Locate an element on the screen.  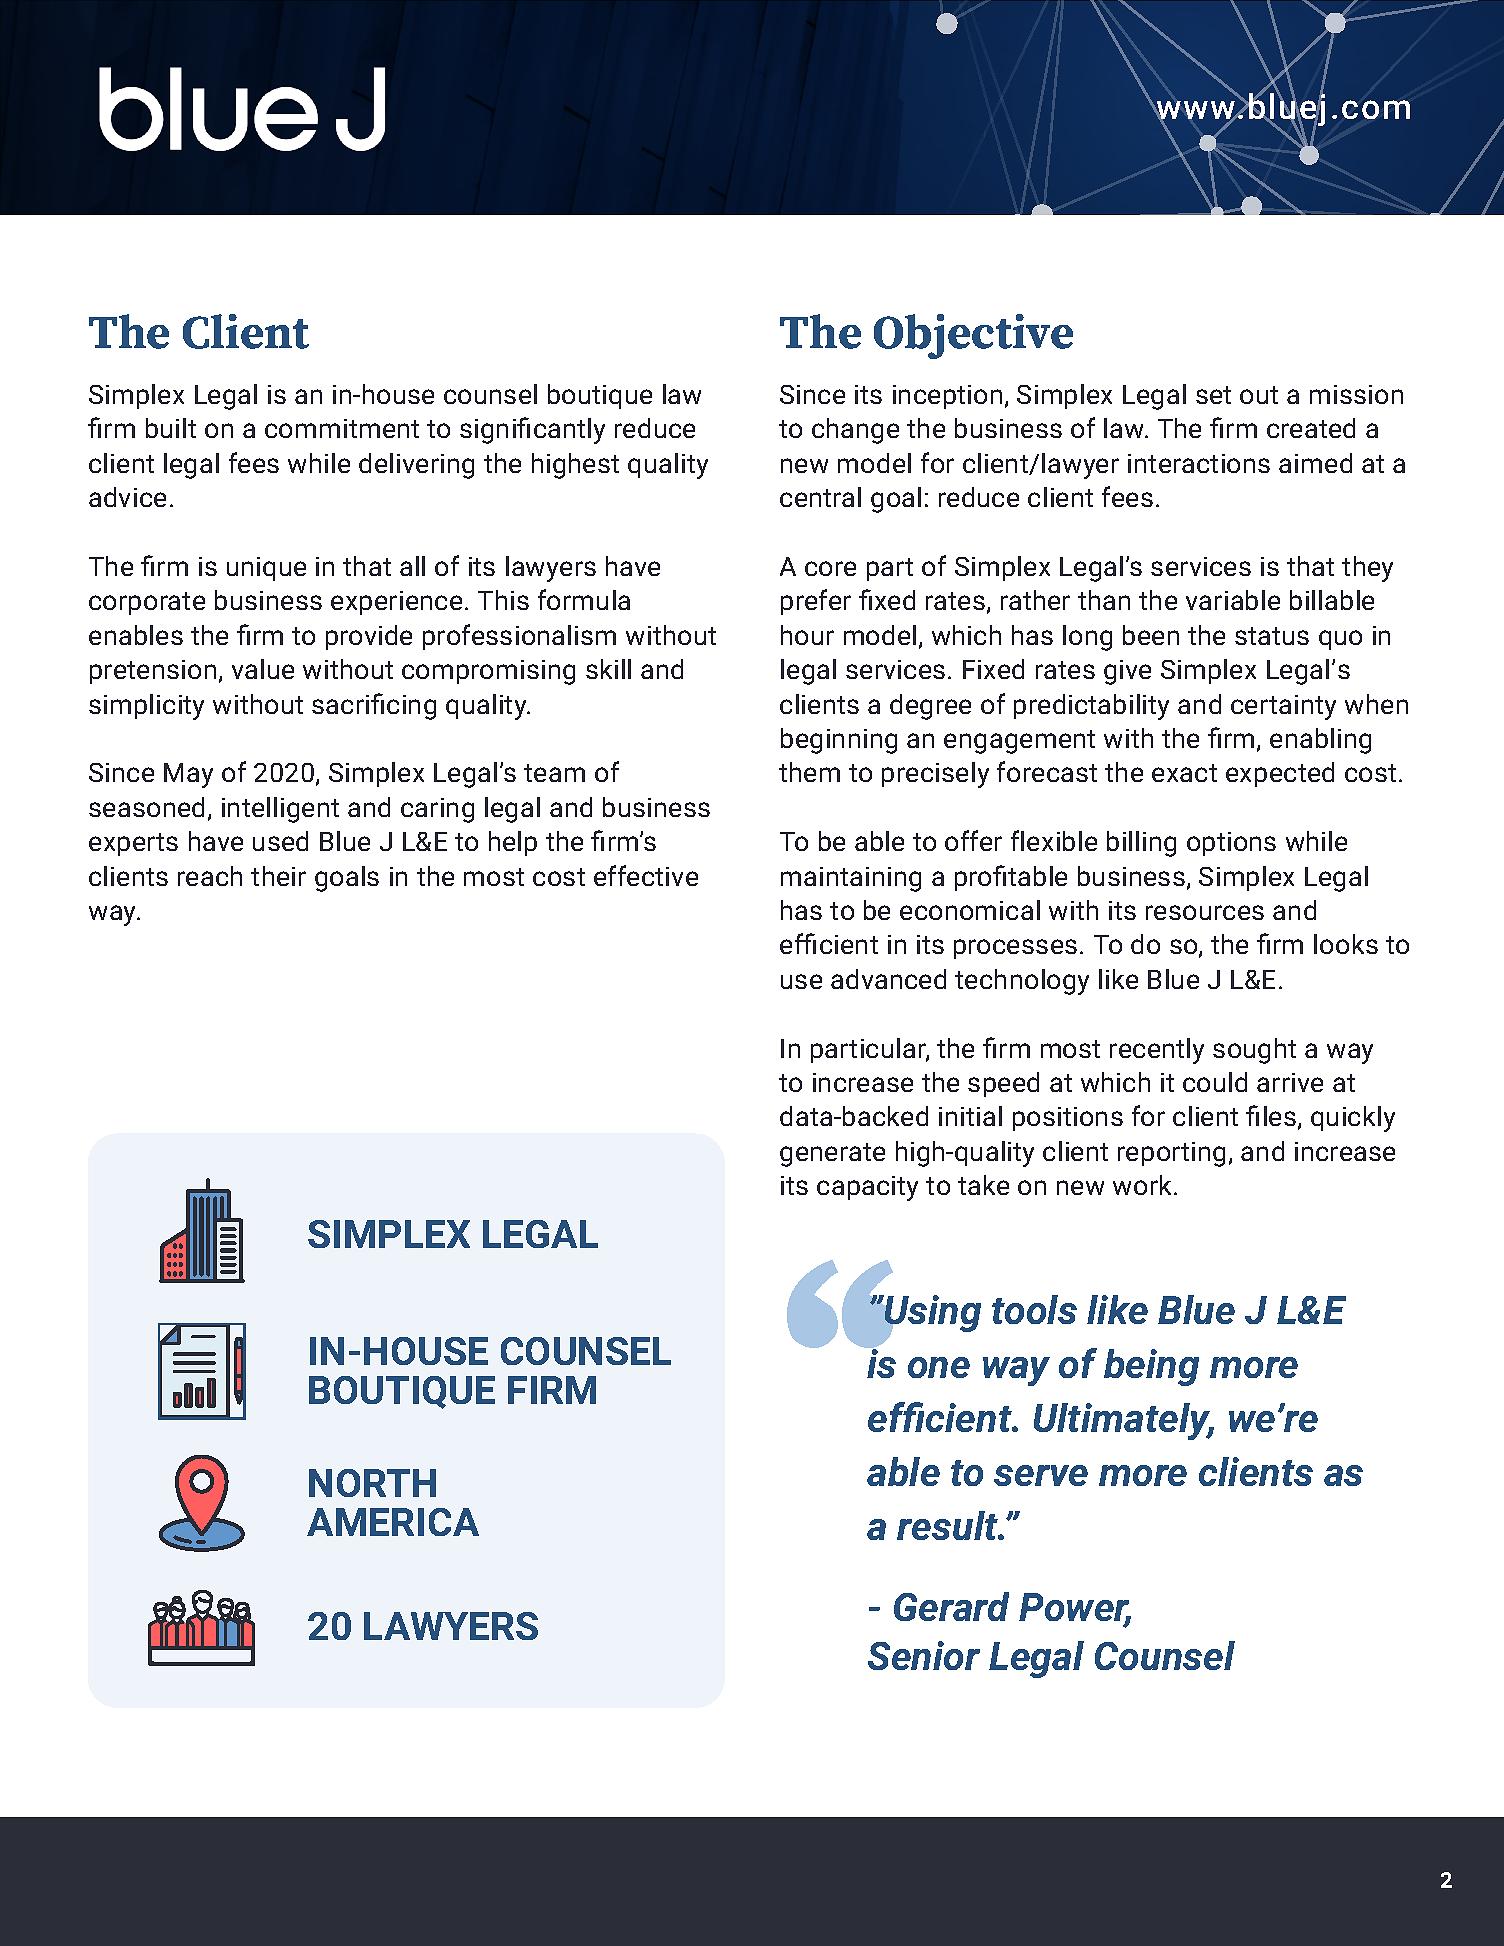
set is located at coordinates (1213, 395).
